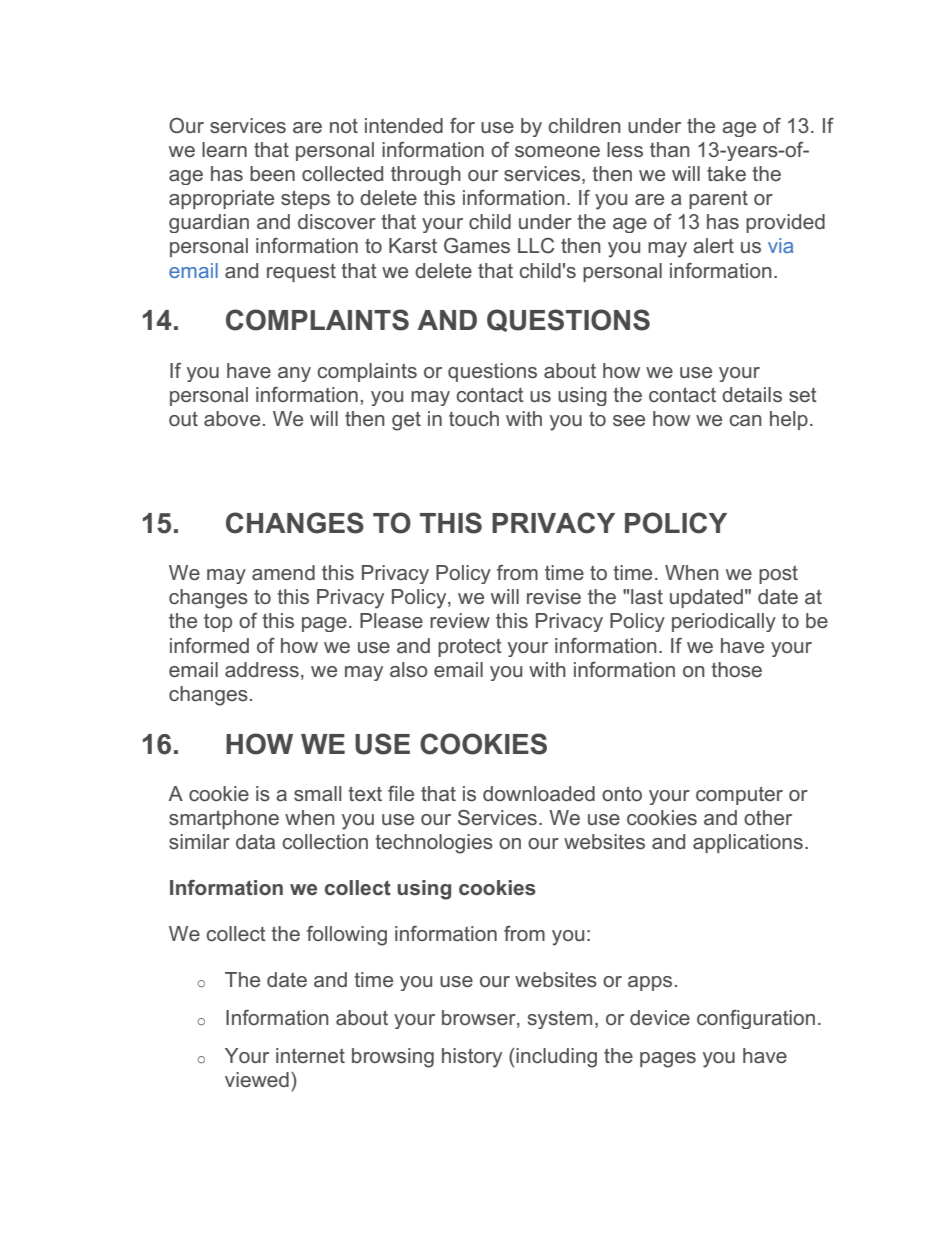 The image size is (952, 1233). Describe the element at coordinates (472, 1058) in the screenshot. I see `history` at that location.
